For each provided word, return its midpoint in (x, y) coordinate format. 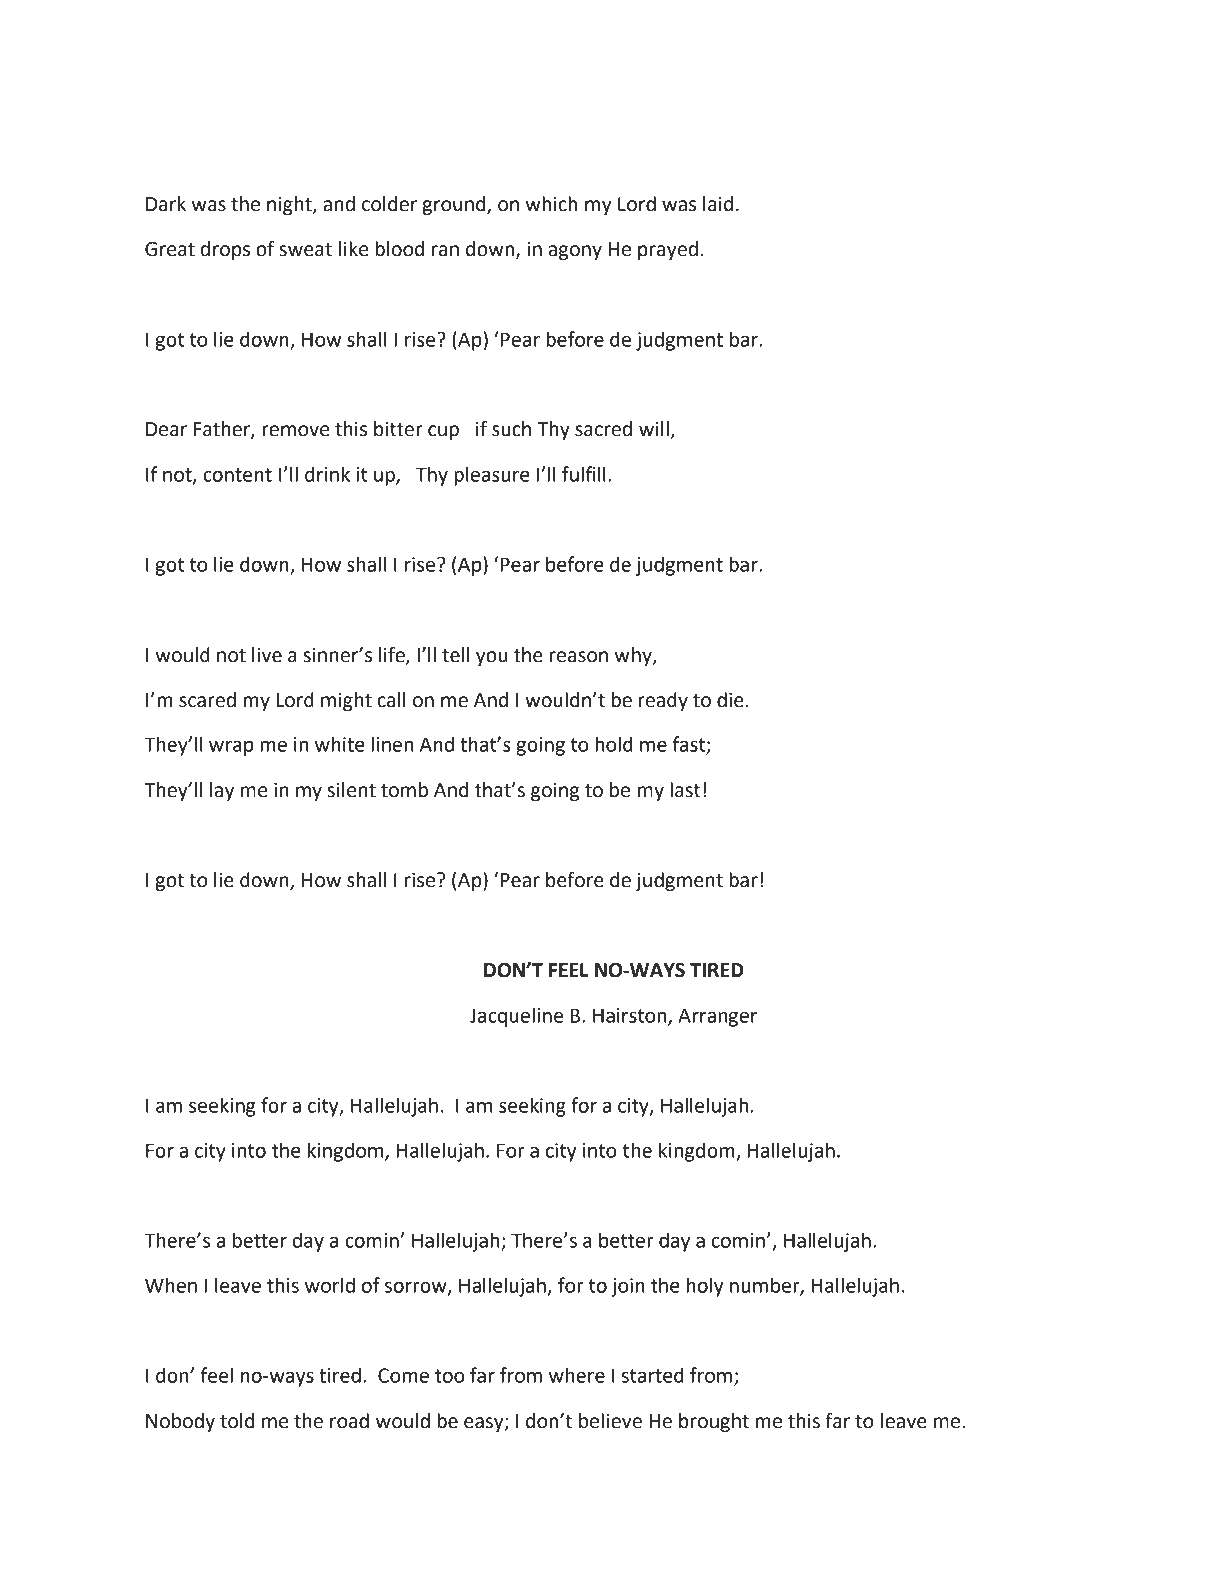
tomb (404, 790)
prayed (668, 250)
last (685, 790)
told (237, 1421)
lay (222, 791)
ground (455, 205)
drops (225, 250)
